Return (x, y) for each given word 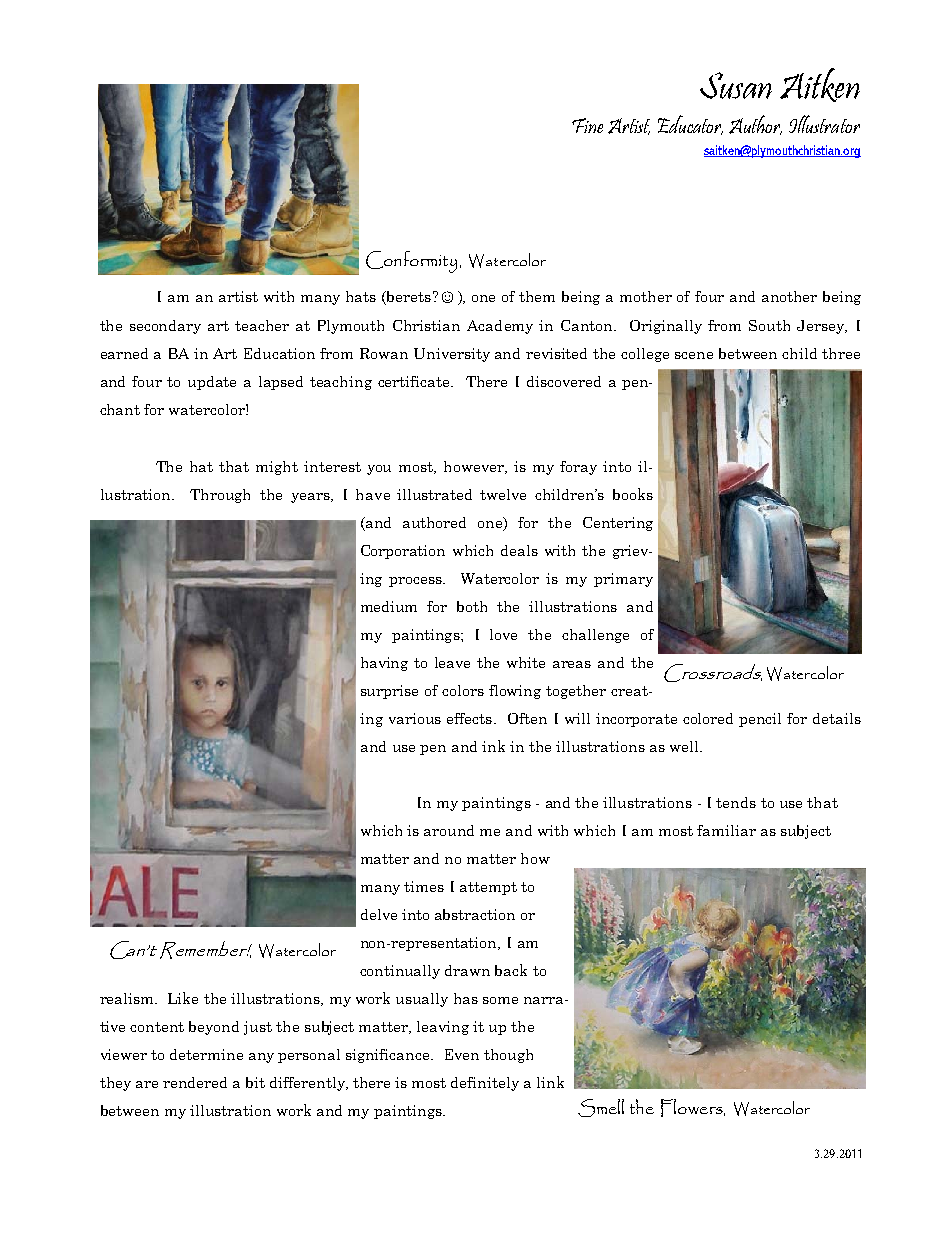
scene (694, 355)
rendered (195, 1082)
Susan (736, 85)
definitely (485, 1084)
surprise (389, 692)
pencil (760, 720)
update (212, 383)
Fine (587, 125)
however (475, 467)
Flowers (693, 1108)
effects (469, 718)
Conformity (411, 262)
